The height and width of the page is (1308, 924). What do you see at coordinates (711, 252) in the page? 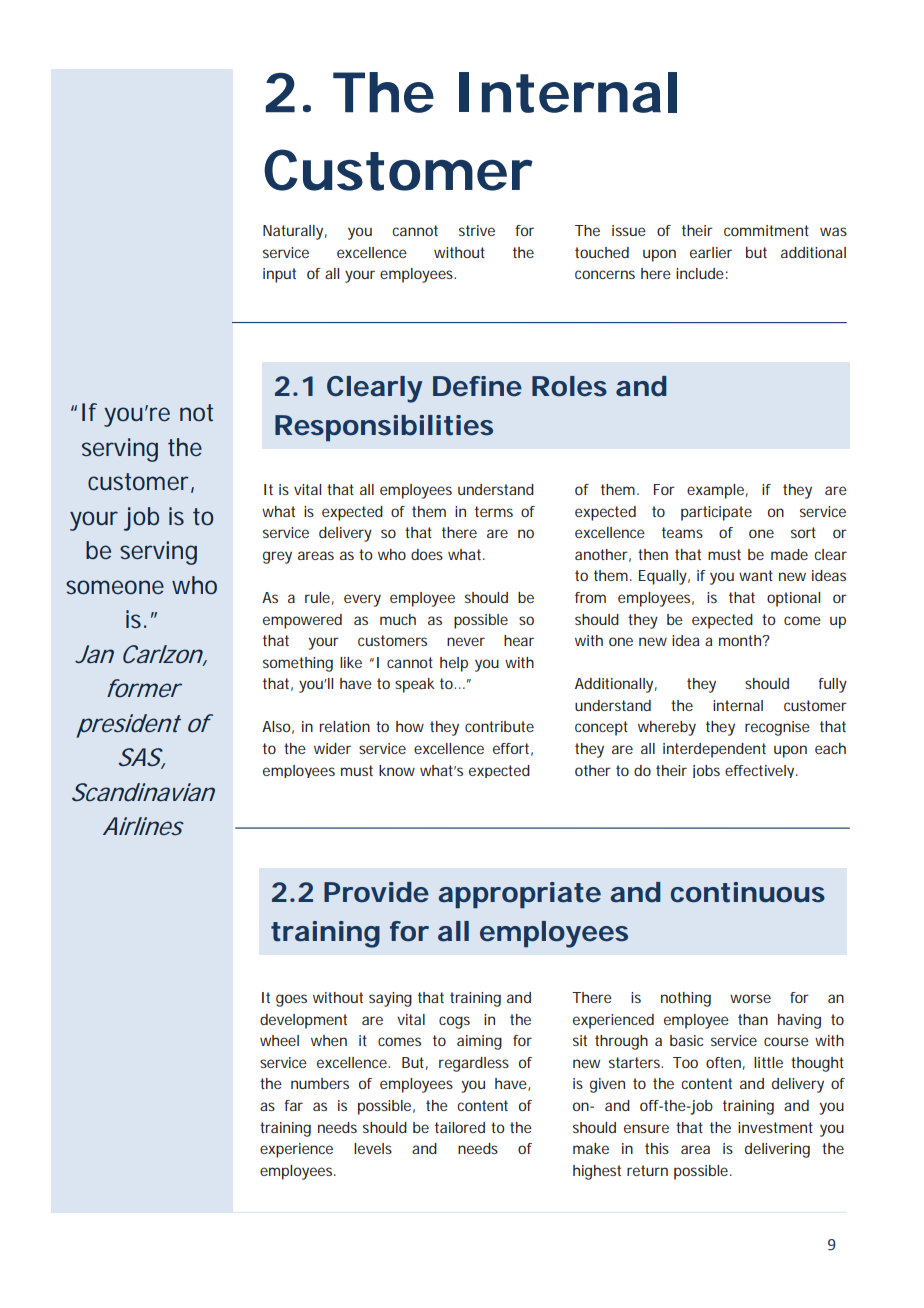
I see `earlier` at bounding box center [711, 252].
